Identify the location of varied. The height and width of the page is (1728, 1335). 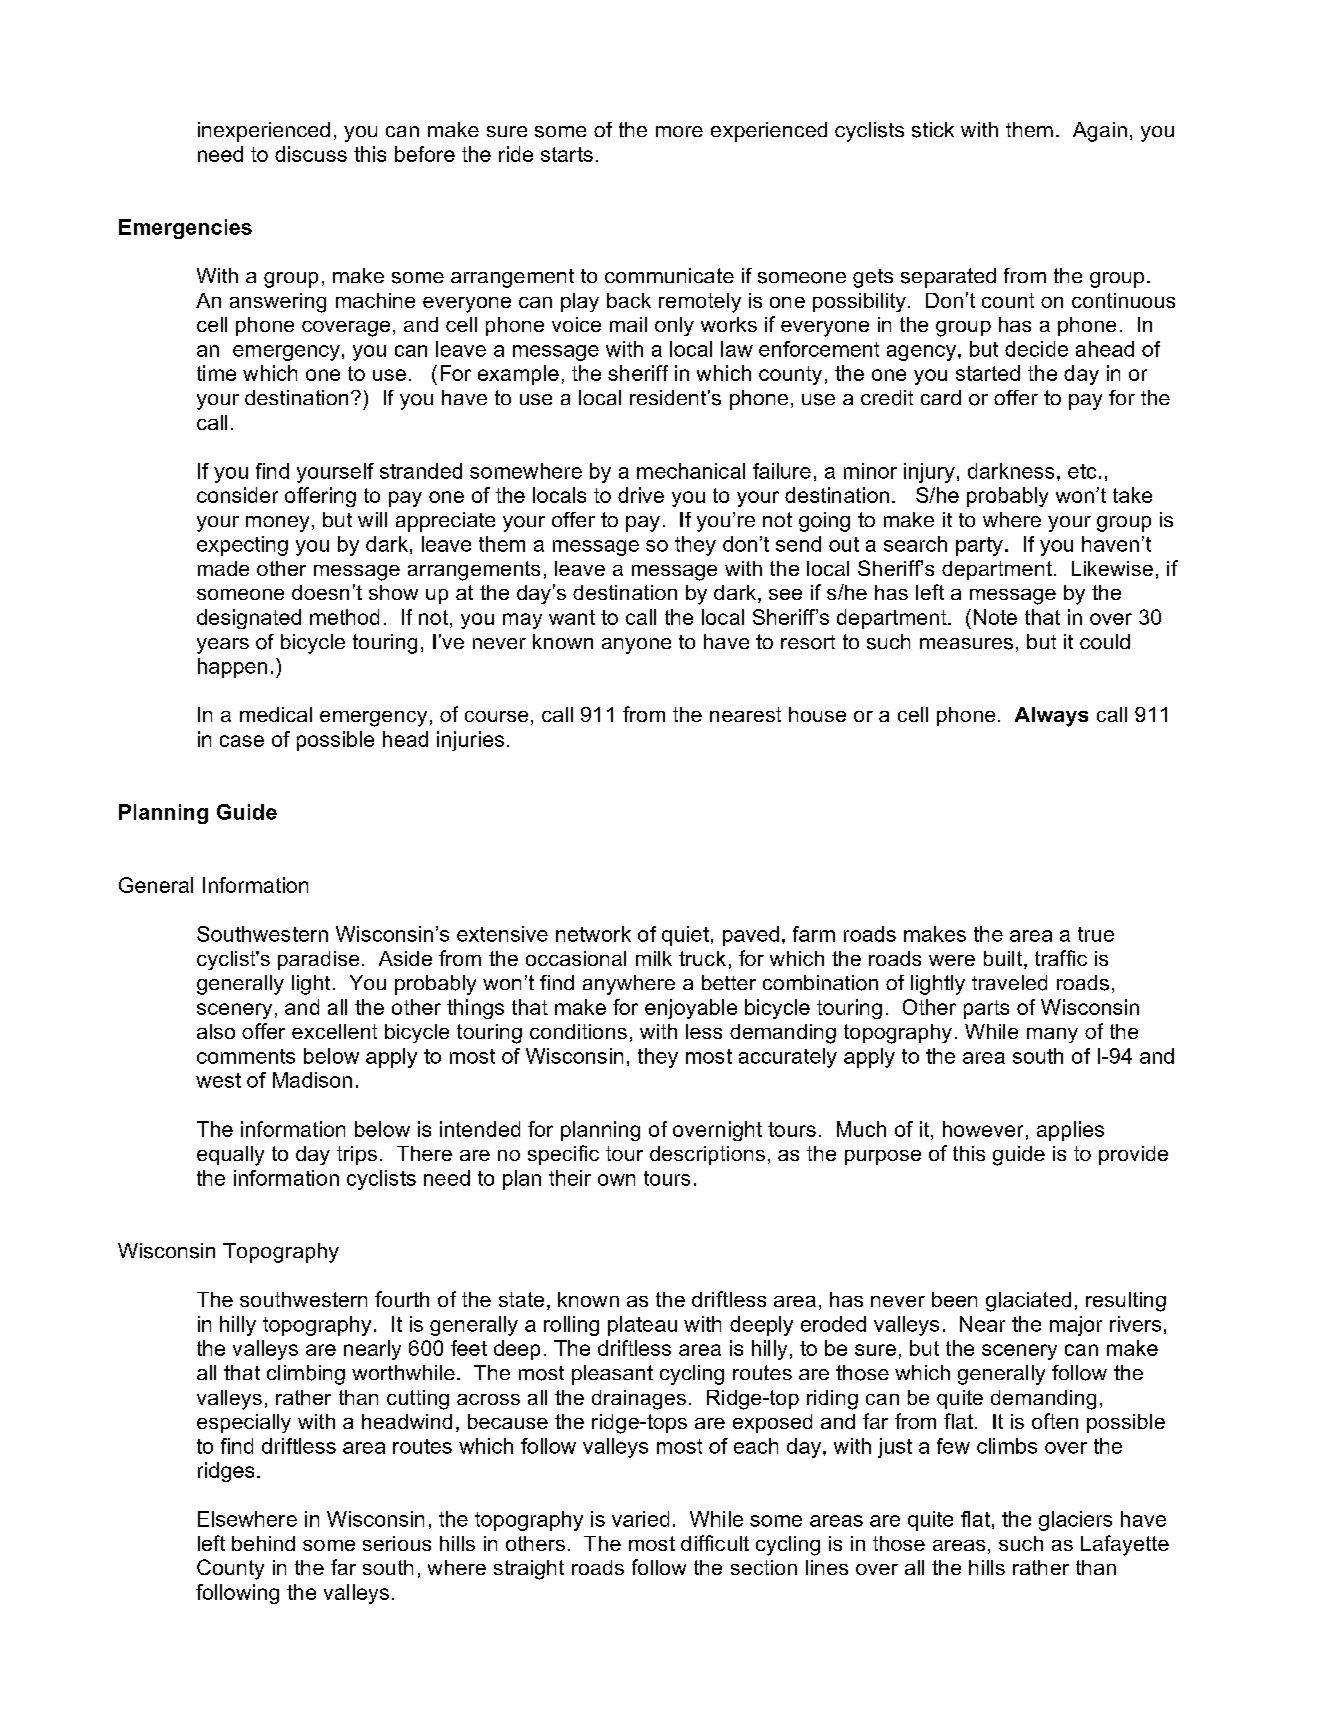
(640, 1519).
